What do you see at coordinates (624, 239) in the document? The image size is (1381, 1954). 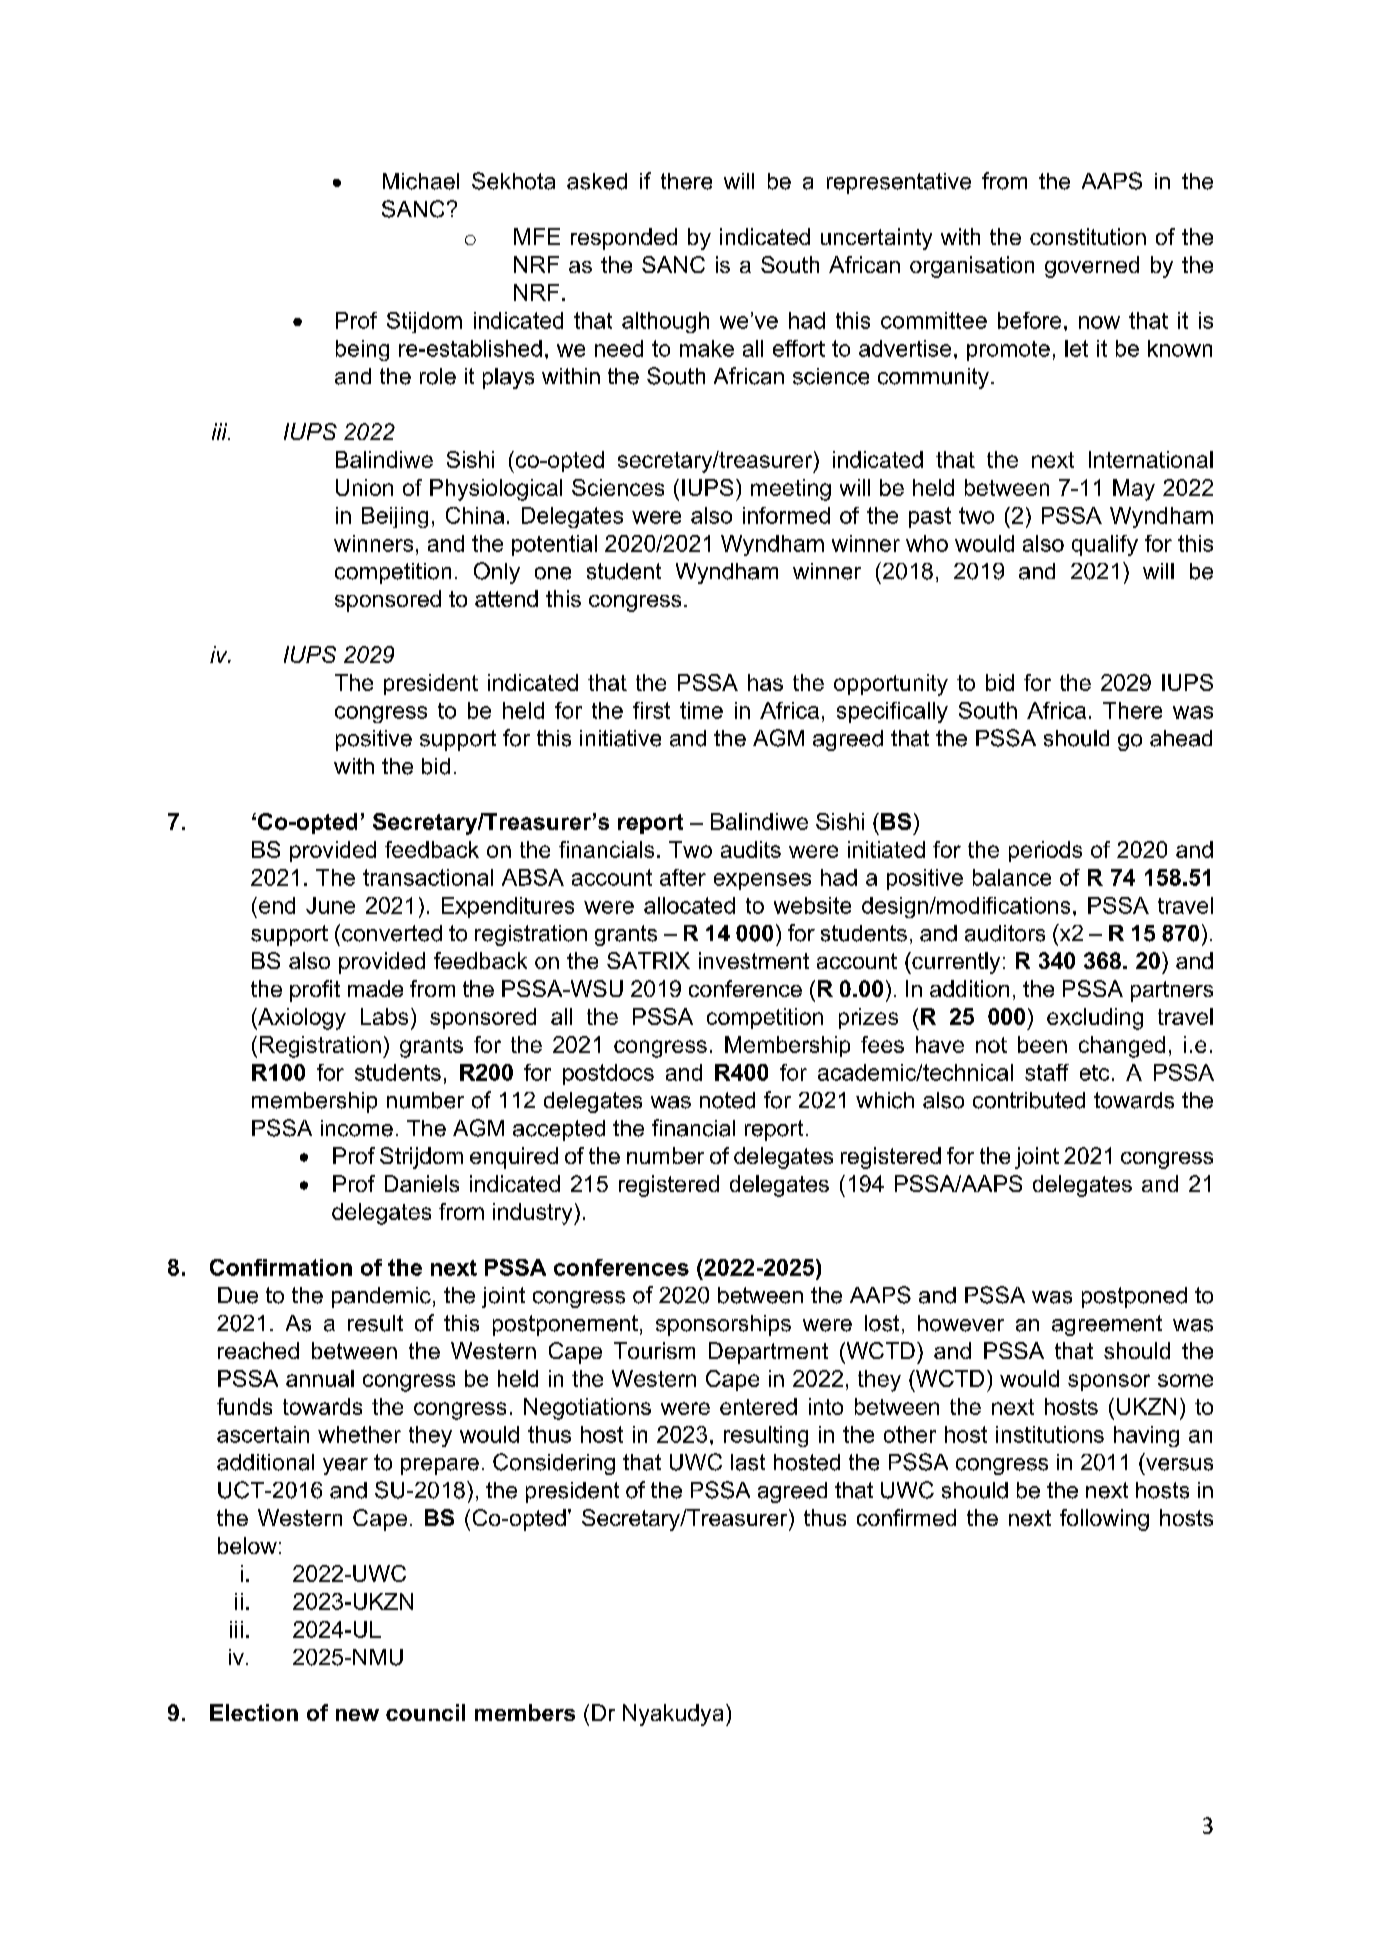 I see `responded` at bounding box center [624, 239].
